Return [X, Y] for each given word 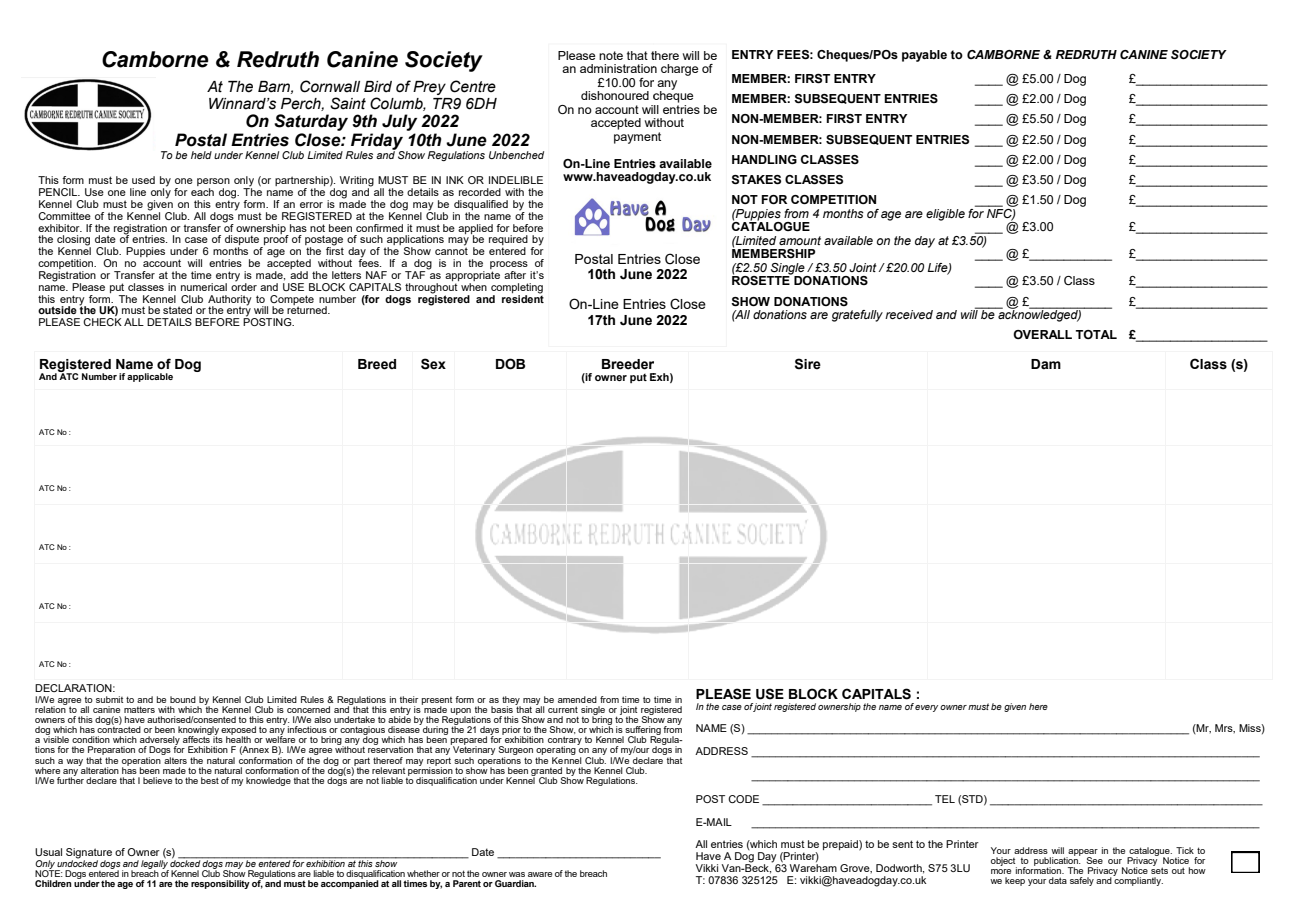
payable [924, 56]
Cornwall [330, 86]
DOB [510, 364]
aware [540, 874]
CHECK [102, 322]
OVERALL [1042, 334]
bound [183, 699]
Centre [473, 86]
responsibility [220, 884]
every [926, 708]
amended [577, 699]
